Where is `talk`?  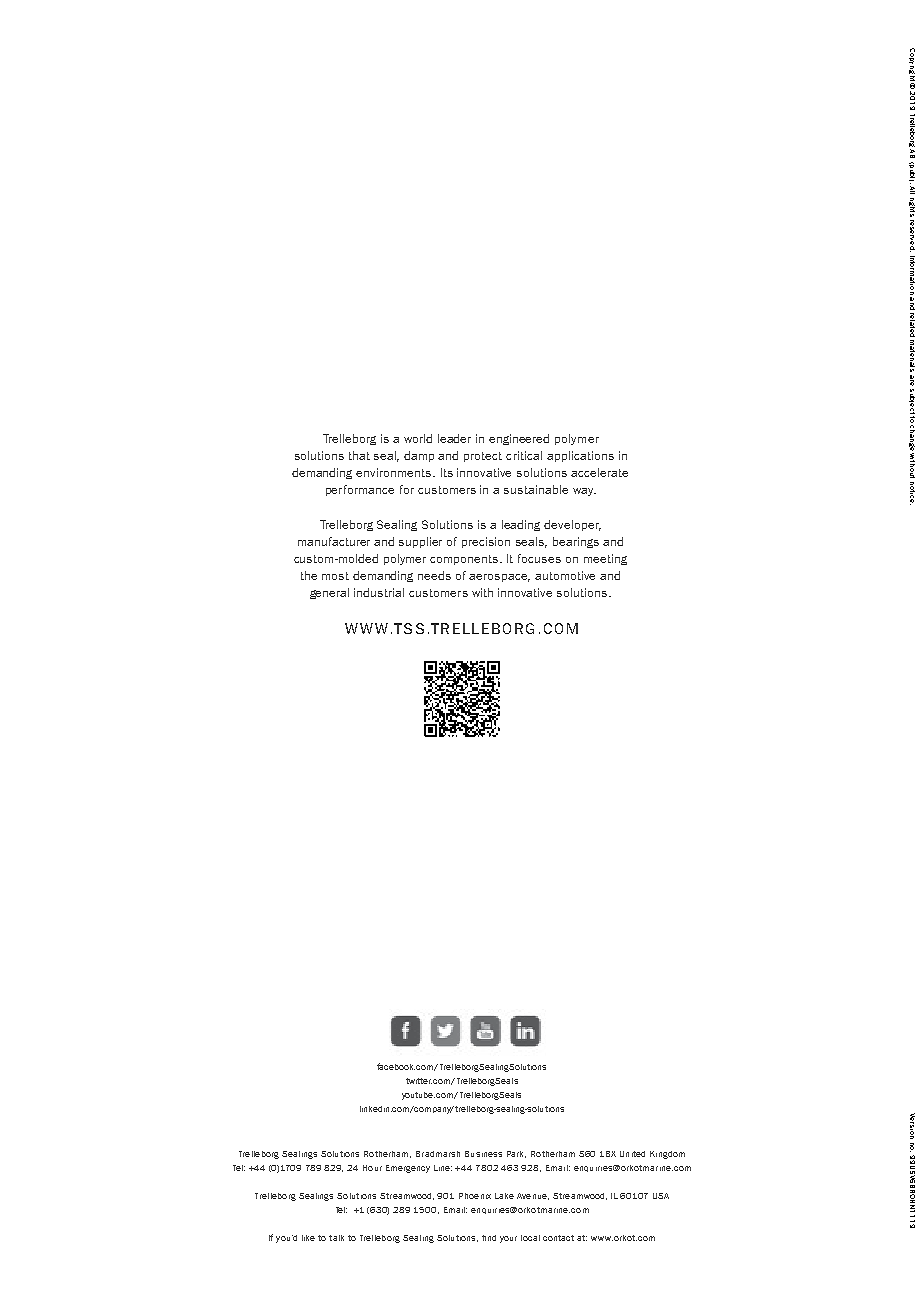
talk is located at coordinates (336, 1238).
